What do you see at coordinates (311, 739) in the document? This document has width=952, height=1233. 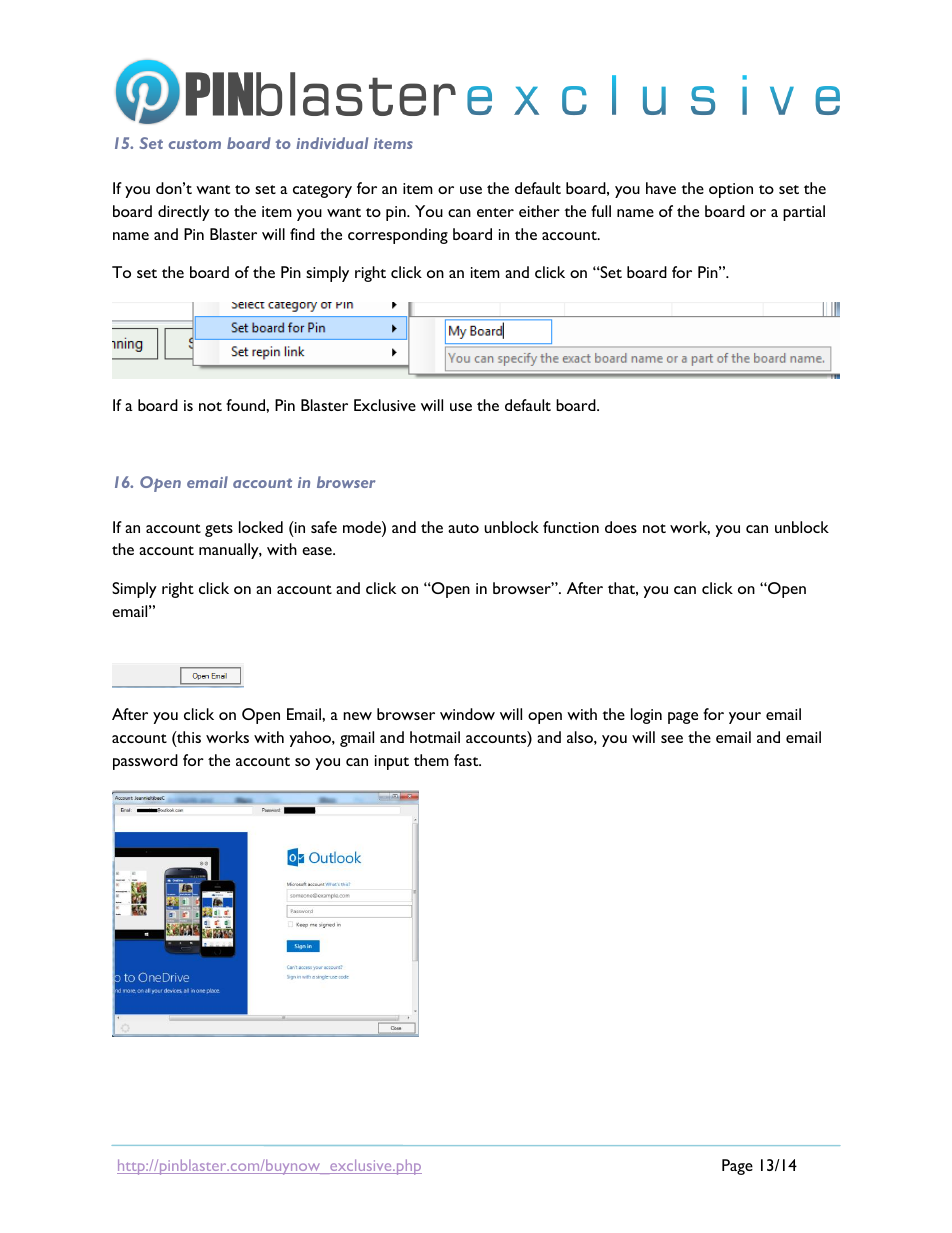 I see `yahoo` at bounding box center [311, 739].
